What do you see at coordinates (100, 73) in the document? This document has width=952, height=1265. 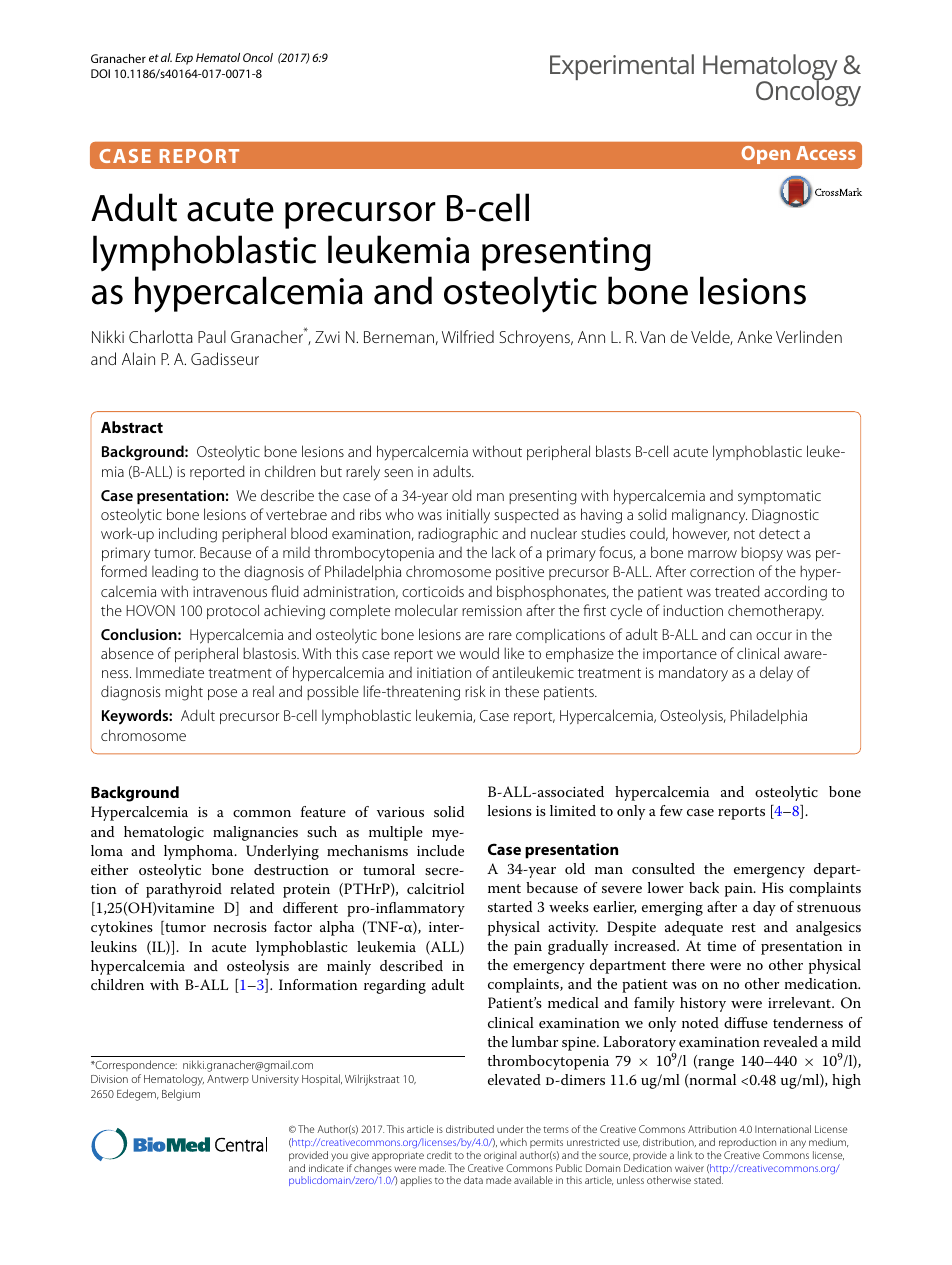 I see `DOI` at bounding box center [100, 73].
